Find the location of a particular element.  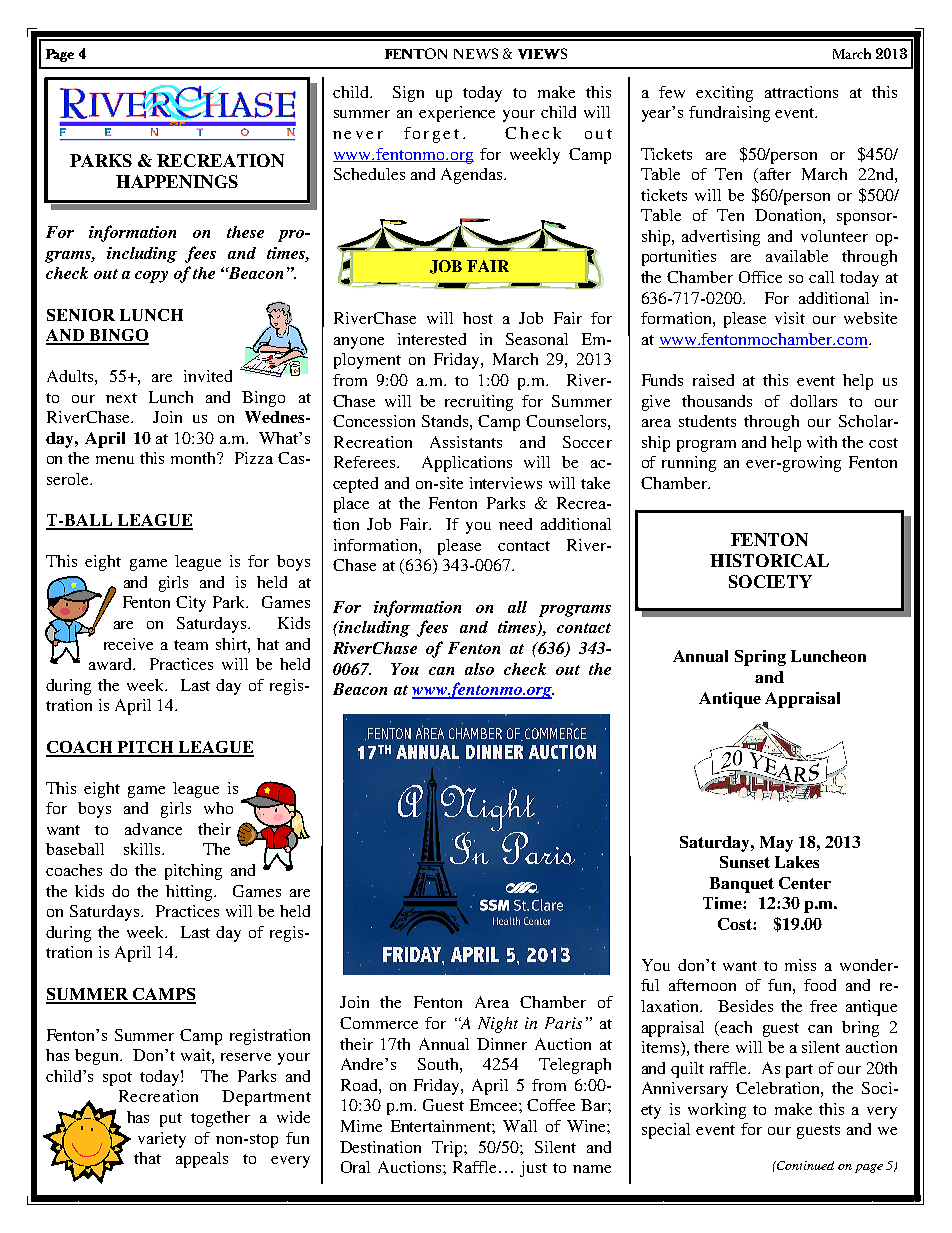

advance is located at coordinates (153, 829).
